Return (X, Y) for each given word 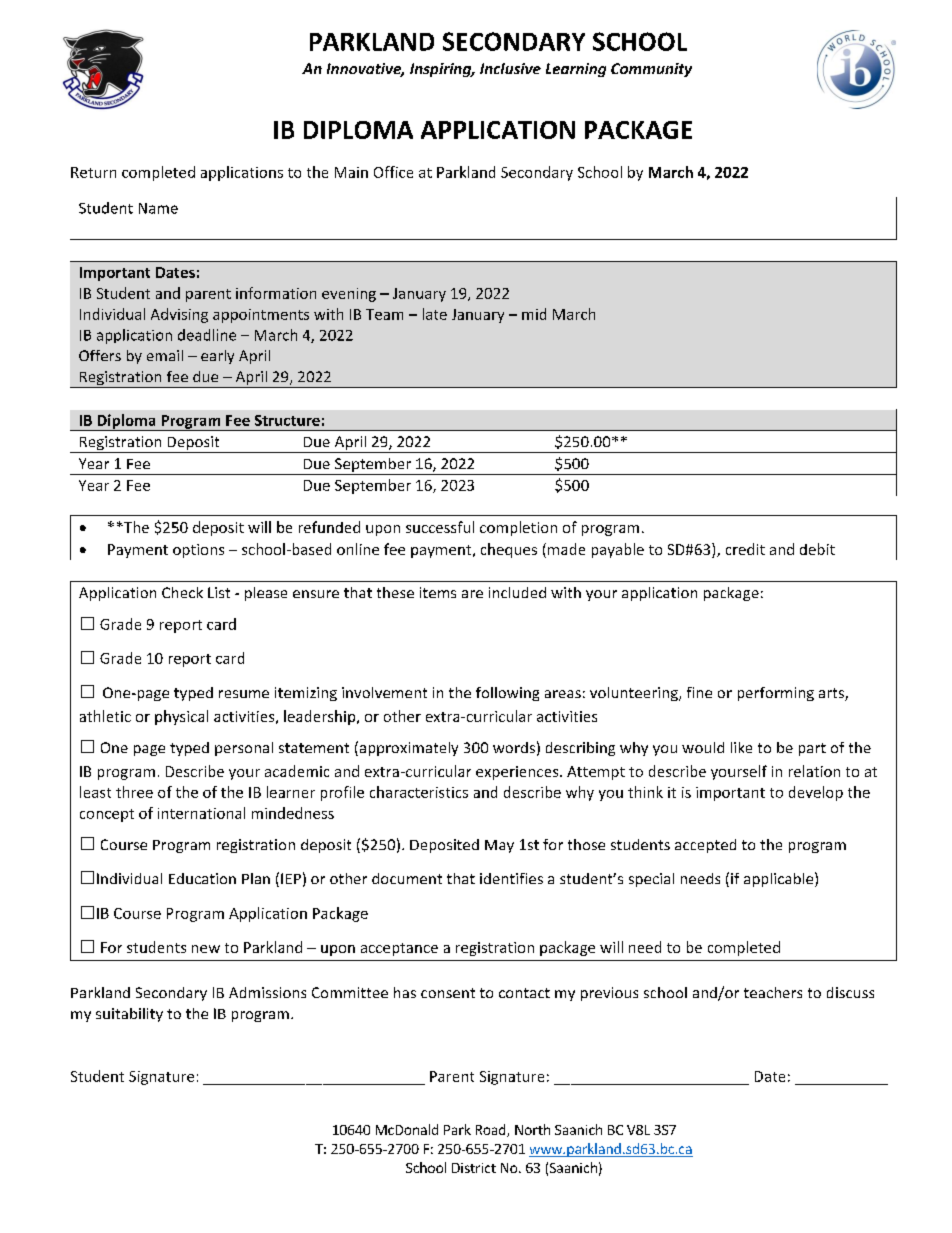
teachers (773, 992)
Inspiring (442, 70)
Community (651, 70)
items (438, 592)
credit (745, 549)
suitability (129, 1015)
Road (492, 1130)
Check (182, 592)
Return (93, 172)
